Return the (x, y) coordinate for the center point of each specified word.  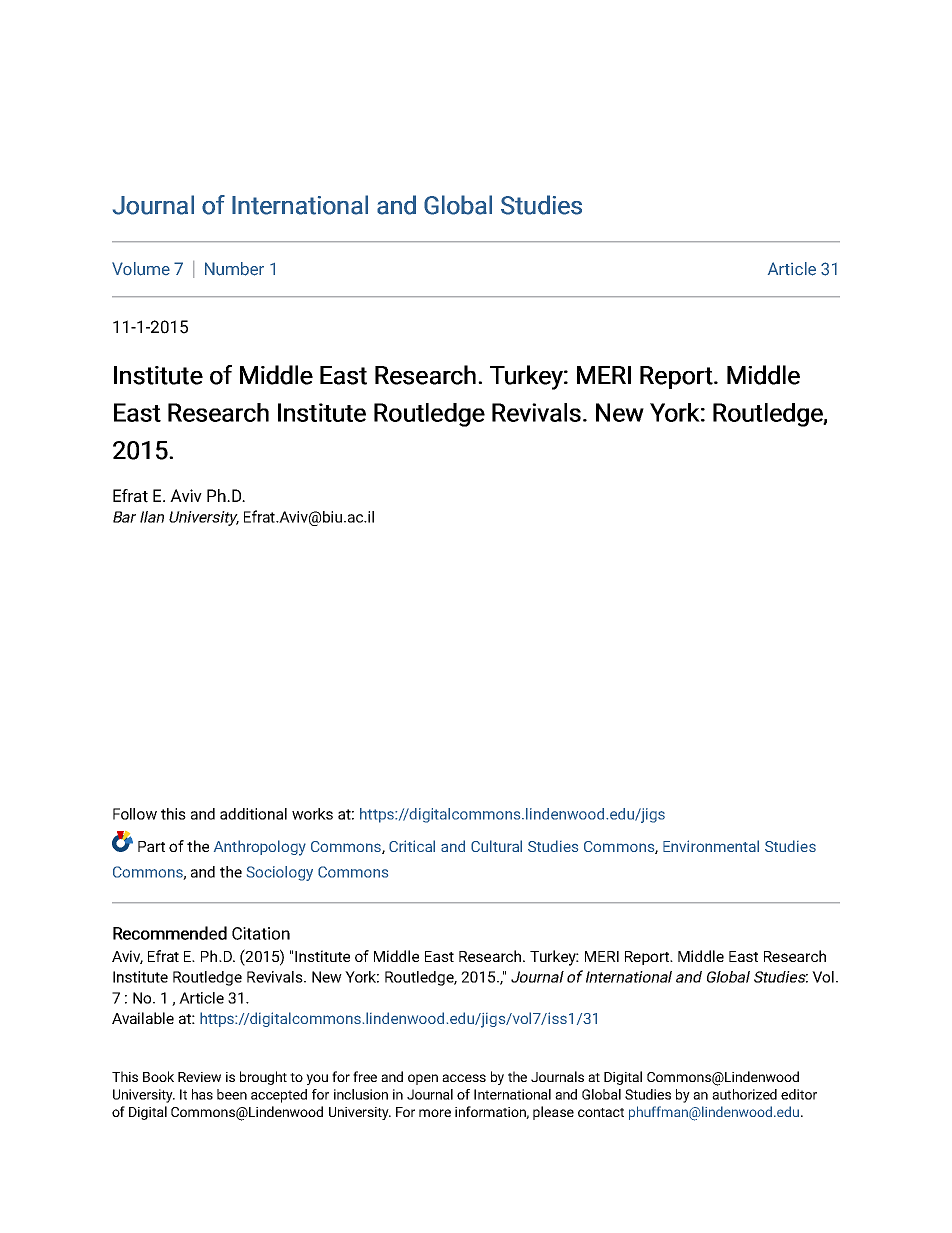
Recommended (170, 933)
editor (799, 1094)
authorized (744, 1094)
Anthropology (260, 848)
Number (234, 269)
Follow (135, 814)
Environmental (711, 846)
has (202, 1094)
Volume (141, 269)
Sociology (280, 873)
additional (253, 814)
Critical (412, 846)
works (312, 814)
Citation (261, 933)
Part (151, 846)
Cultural (496, 846)
